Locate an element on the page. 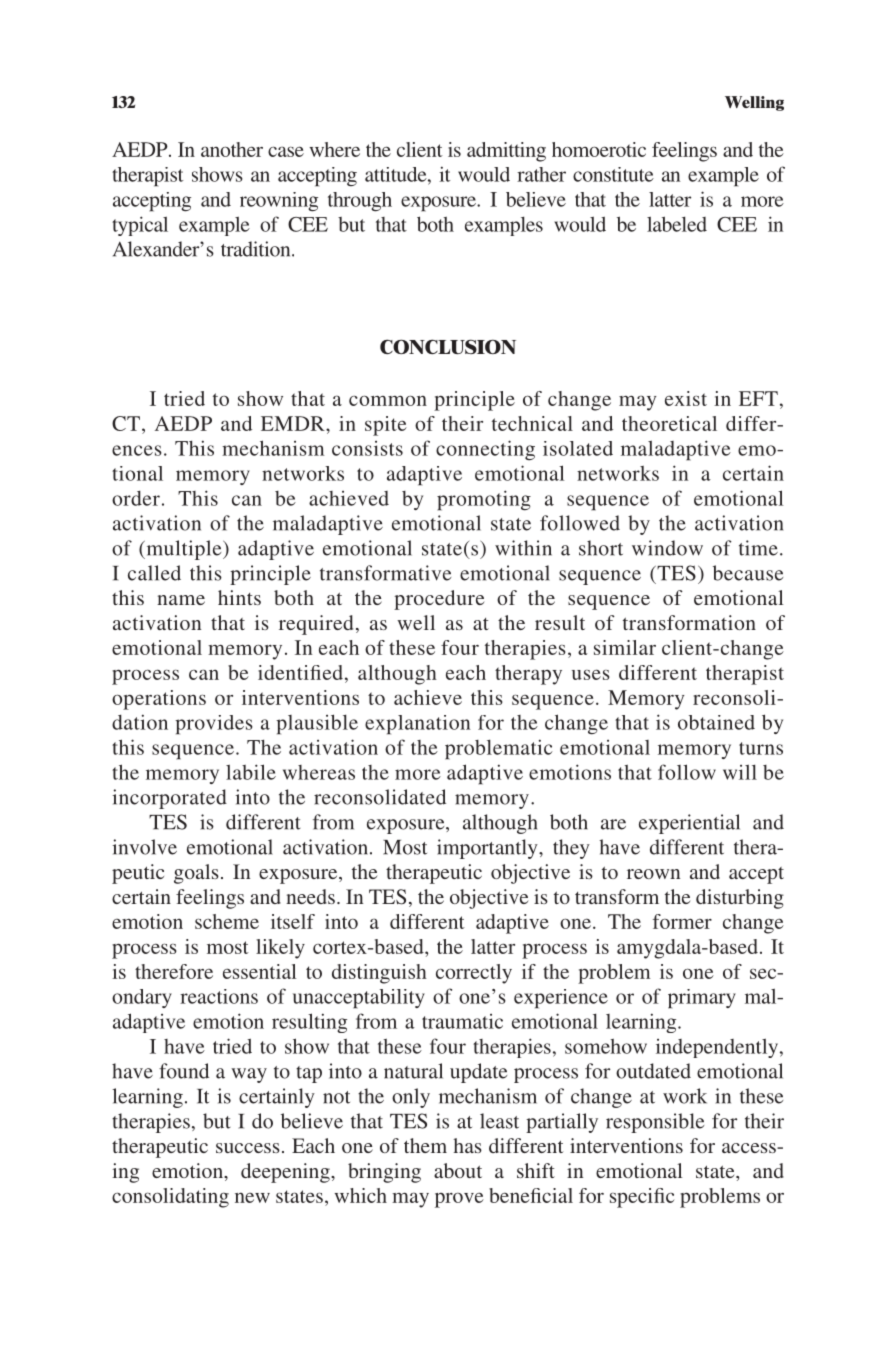 This document has width=896, height=1345. success is located at coordinates (248, 1148).
